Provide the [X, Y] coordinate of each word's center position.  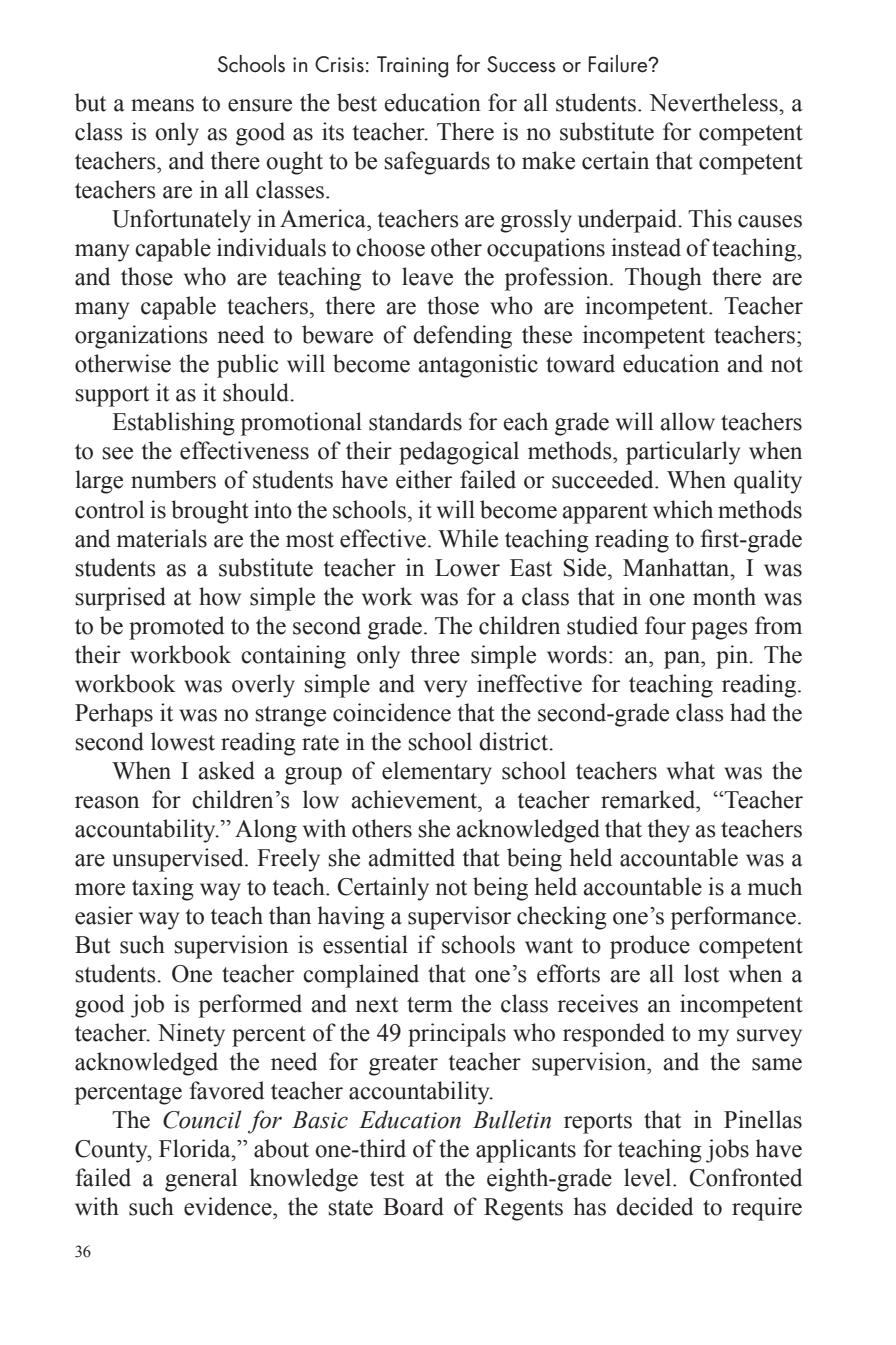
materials [162, 538]
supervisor [459, 918]
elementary [437, 773]
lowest [183, 741]
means [162, 105]
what [691, 770]
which [683, 509]
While [468, 538]
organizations [141, 337]
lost [701, 973]
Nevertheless [714, 102]
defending [462, 337]
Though [663, 279]
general [201, 1180]
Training [412, 67]
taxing [163, 889]
